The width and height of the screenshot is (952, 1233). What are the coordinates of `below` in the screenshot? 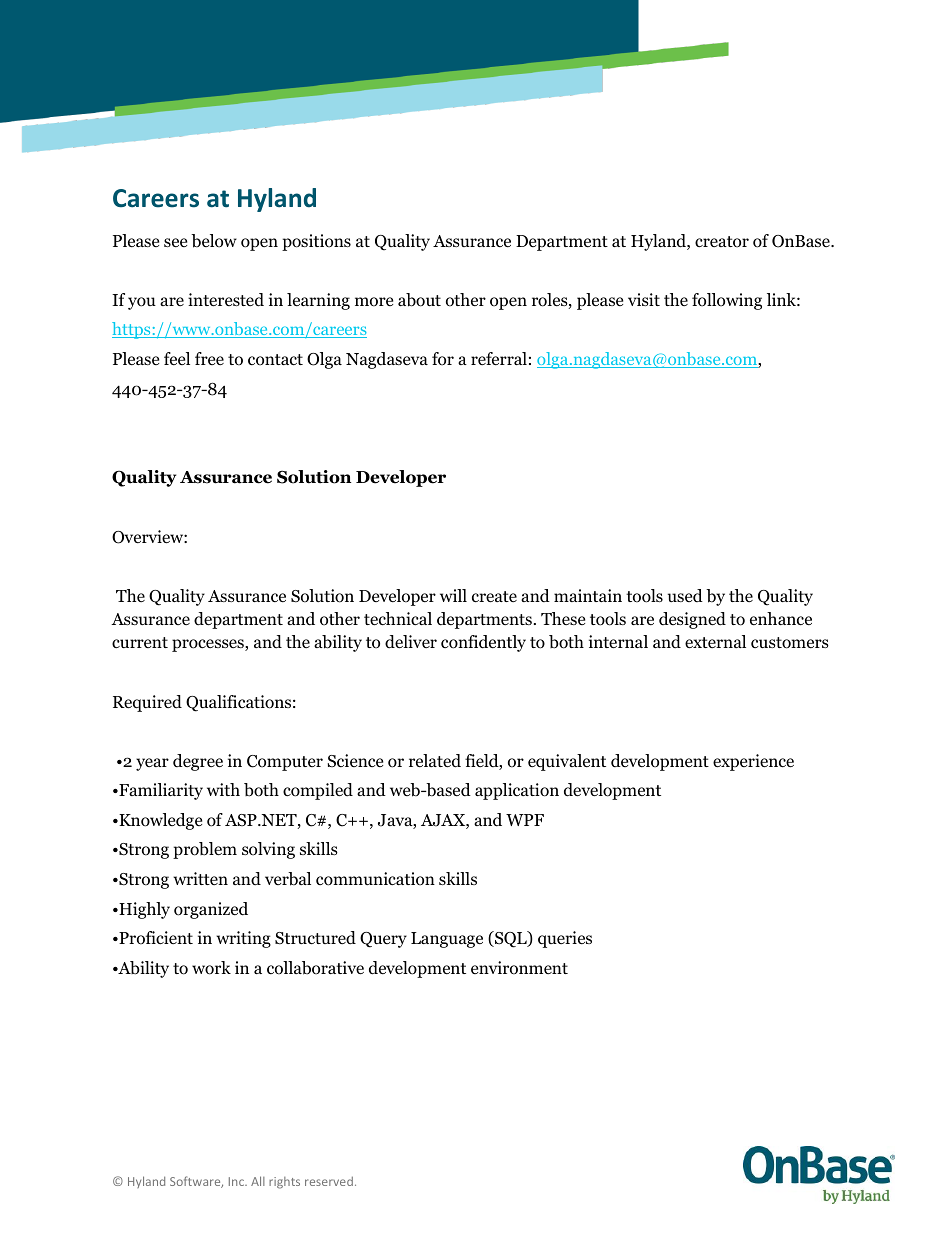 It's located at (214, 241).
